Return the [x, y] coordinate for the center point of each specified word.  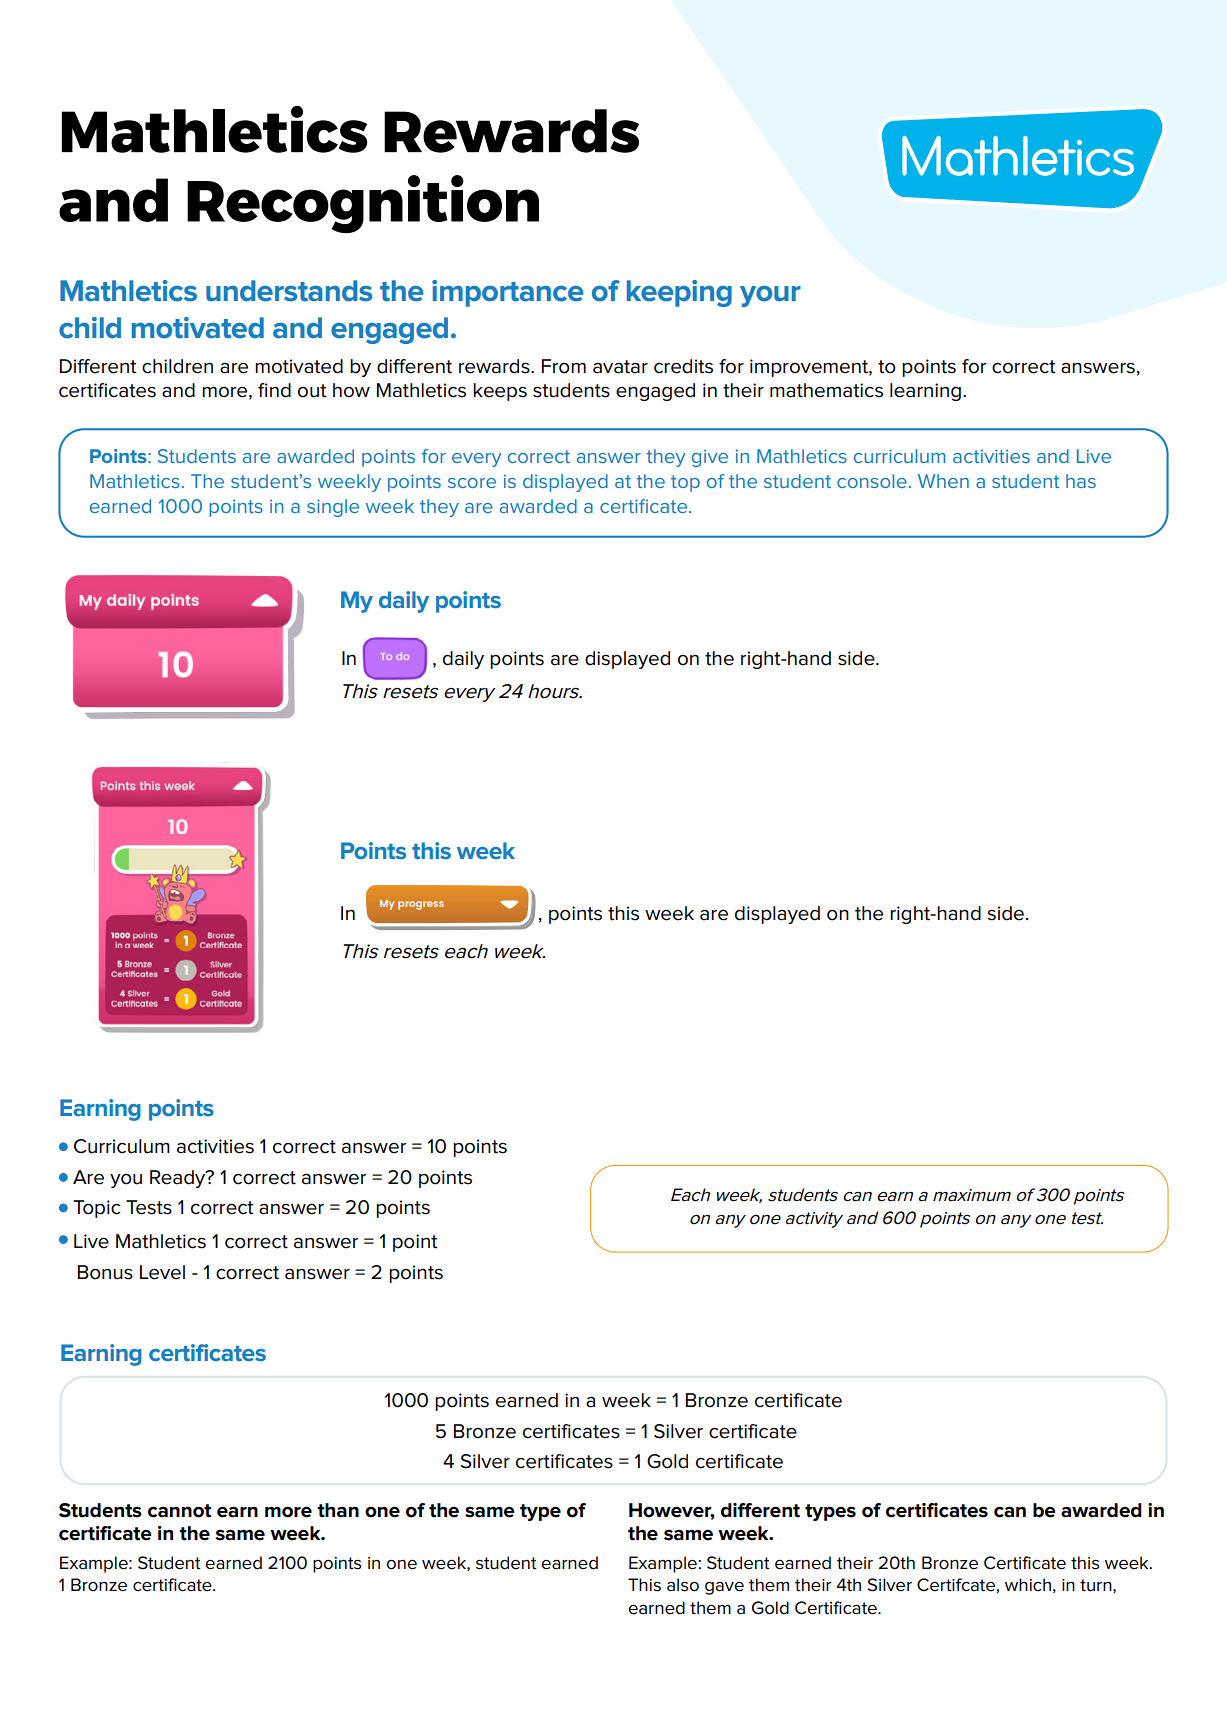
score [472, 483]
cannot [179, 1511]
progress [421, 905]
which [1028, 1585]
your [770, 296]
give [710, 458]
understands [289, 291]
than [338, 1510]
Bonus [105, 1272]
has [1081, 481]
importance [508, 293]
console [872, 481]
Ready [179, 1179]
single [333, 508]
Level [162, 1272]
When [943, 481]
